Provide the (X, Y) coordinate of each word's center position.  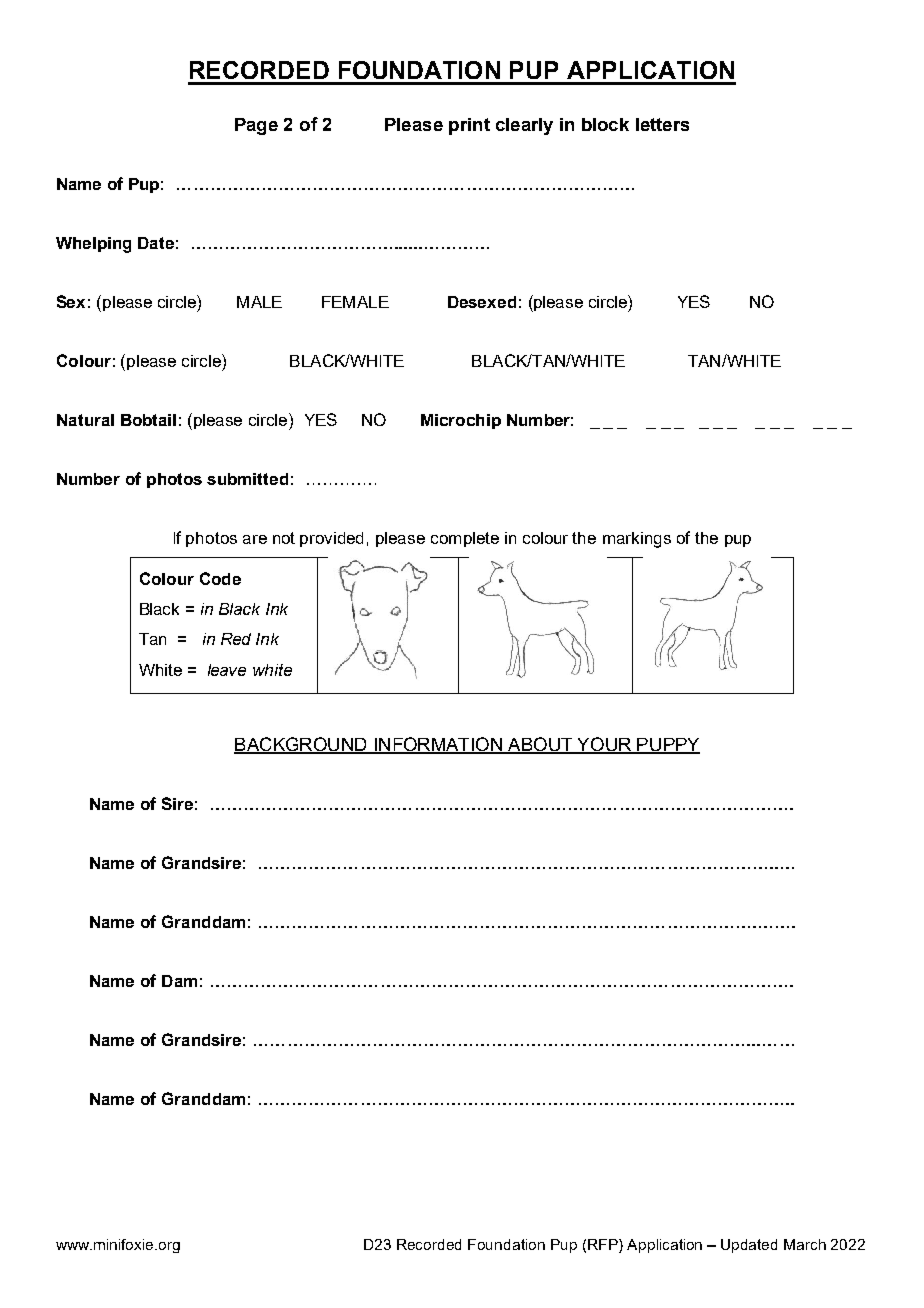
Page (256, 126)
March (805, 1244)
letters (662, 124)
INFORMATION (438, 745)
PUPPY (667, 745)
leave (227, 670)
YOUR (604, 745)
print (469, 126)
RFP (604, 1244)
